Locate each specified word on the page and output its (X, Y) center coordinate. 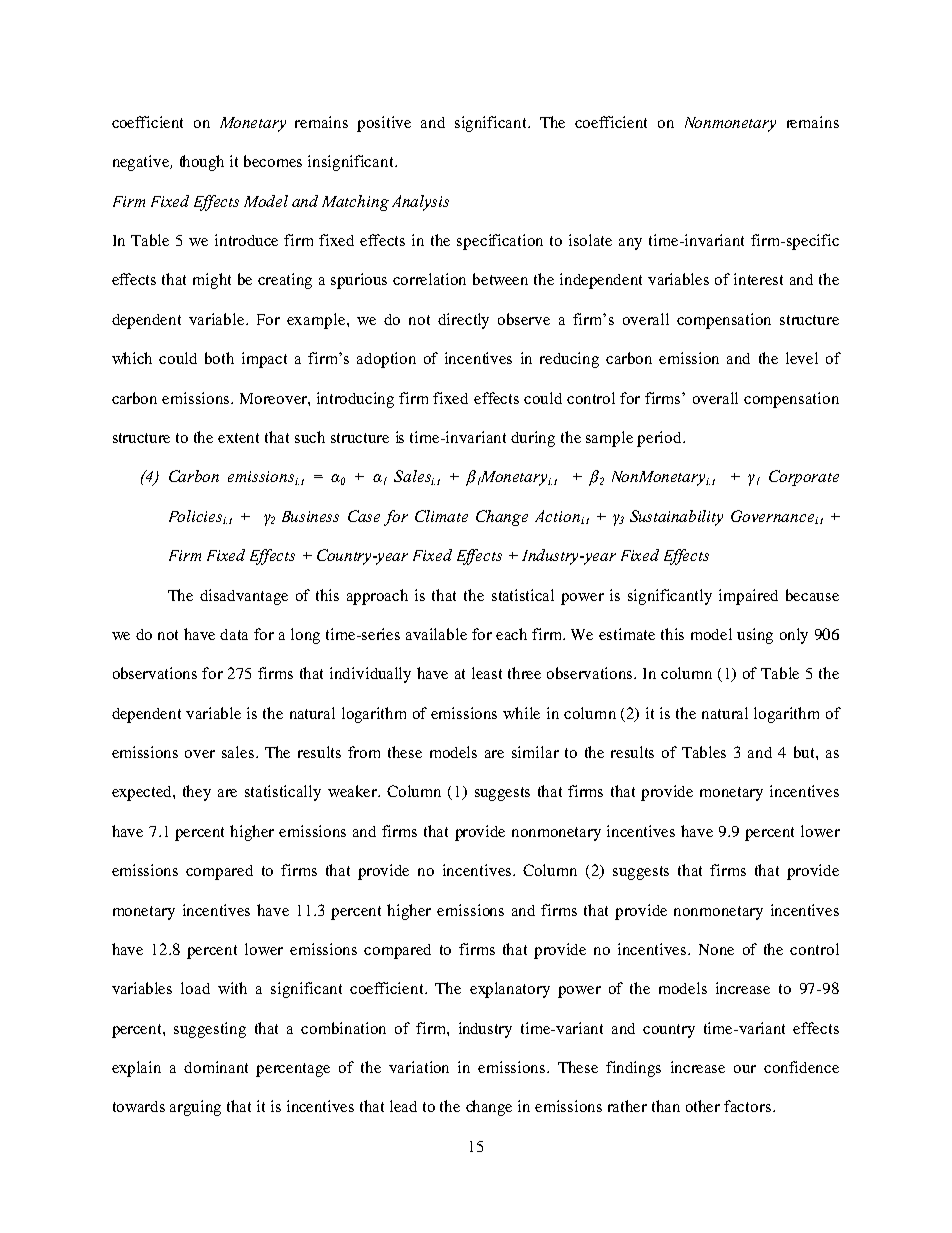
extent (238, 438)
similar (535, 752)
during (533, 439)
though (202, 163)
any (630, 244)
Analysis (420, 203)
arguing (195, 1108)
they (197, 793)
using (755, 636)
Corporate (804, 478)
